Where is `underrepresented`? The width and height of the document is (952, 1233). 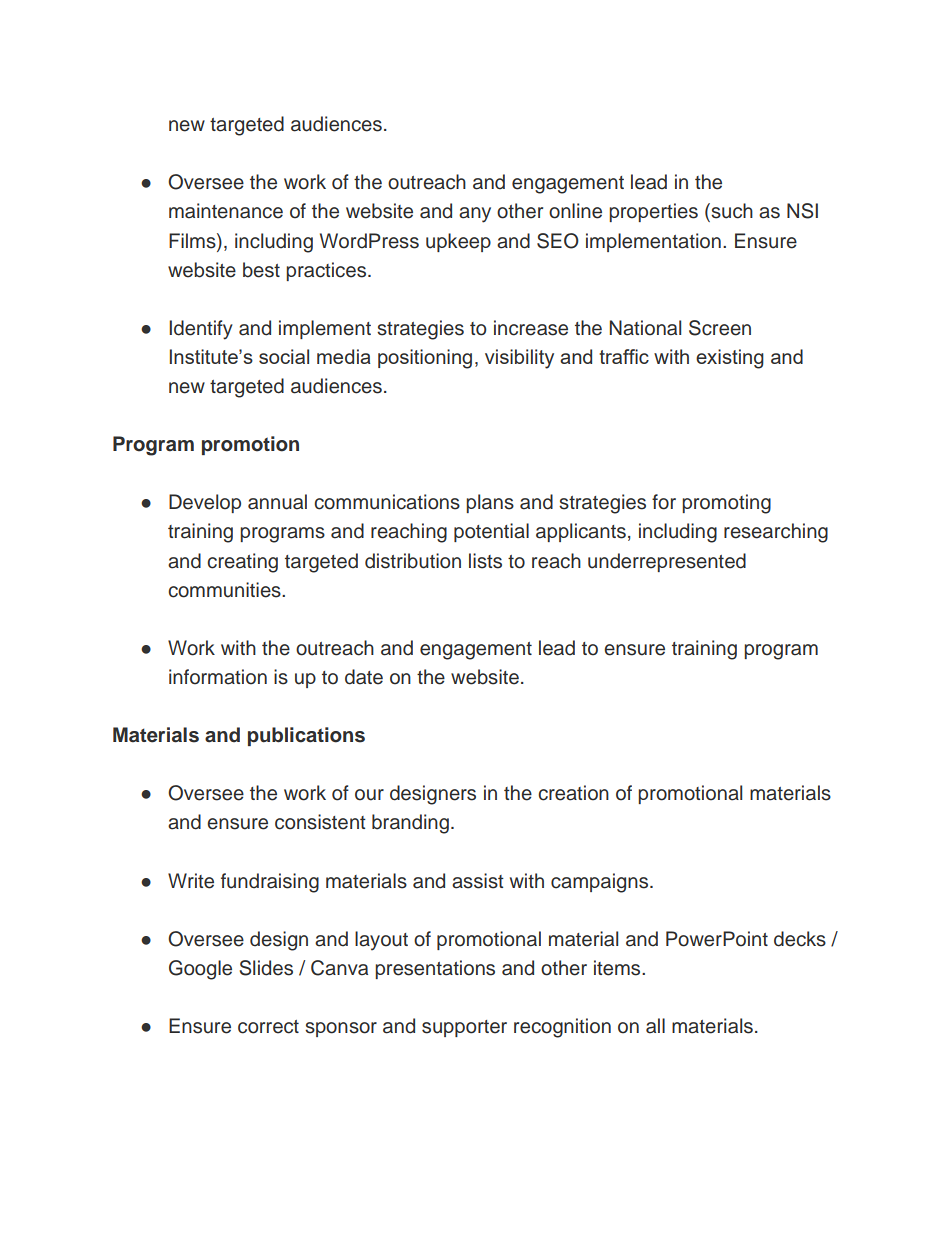 underrepresented is located at coordinates (667, 562).
